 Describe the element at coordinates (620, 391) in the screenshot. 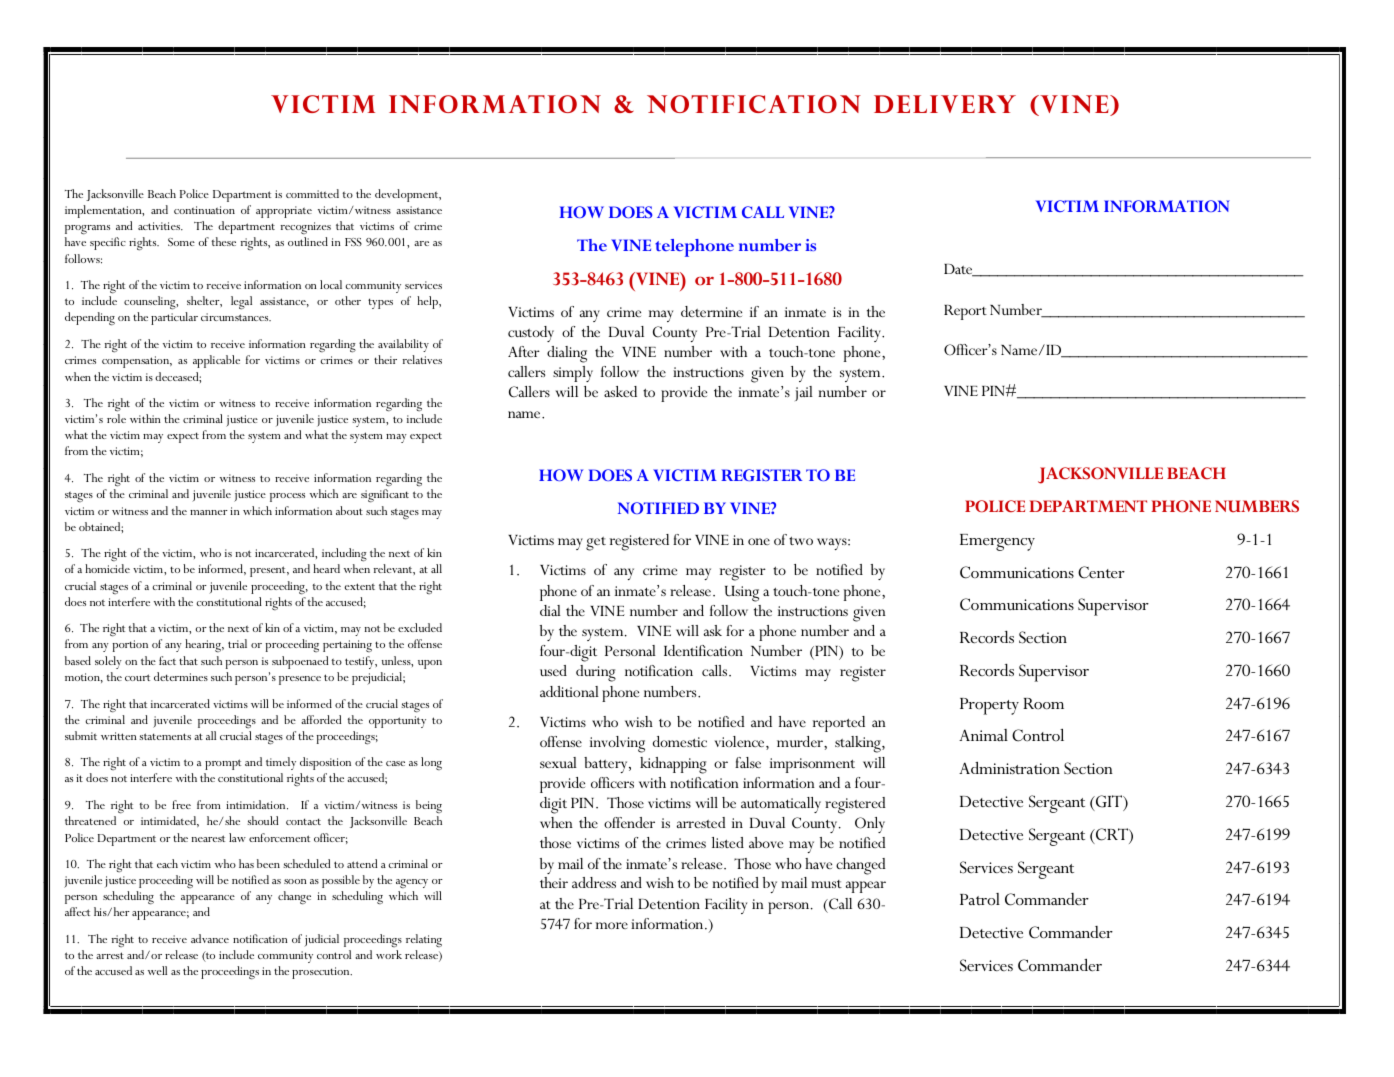

I see `asked` at that location.
